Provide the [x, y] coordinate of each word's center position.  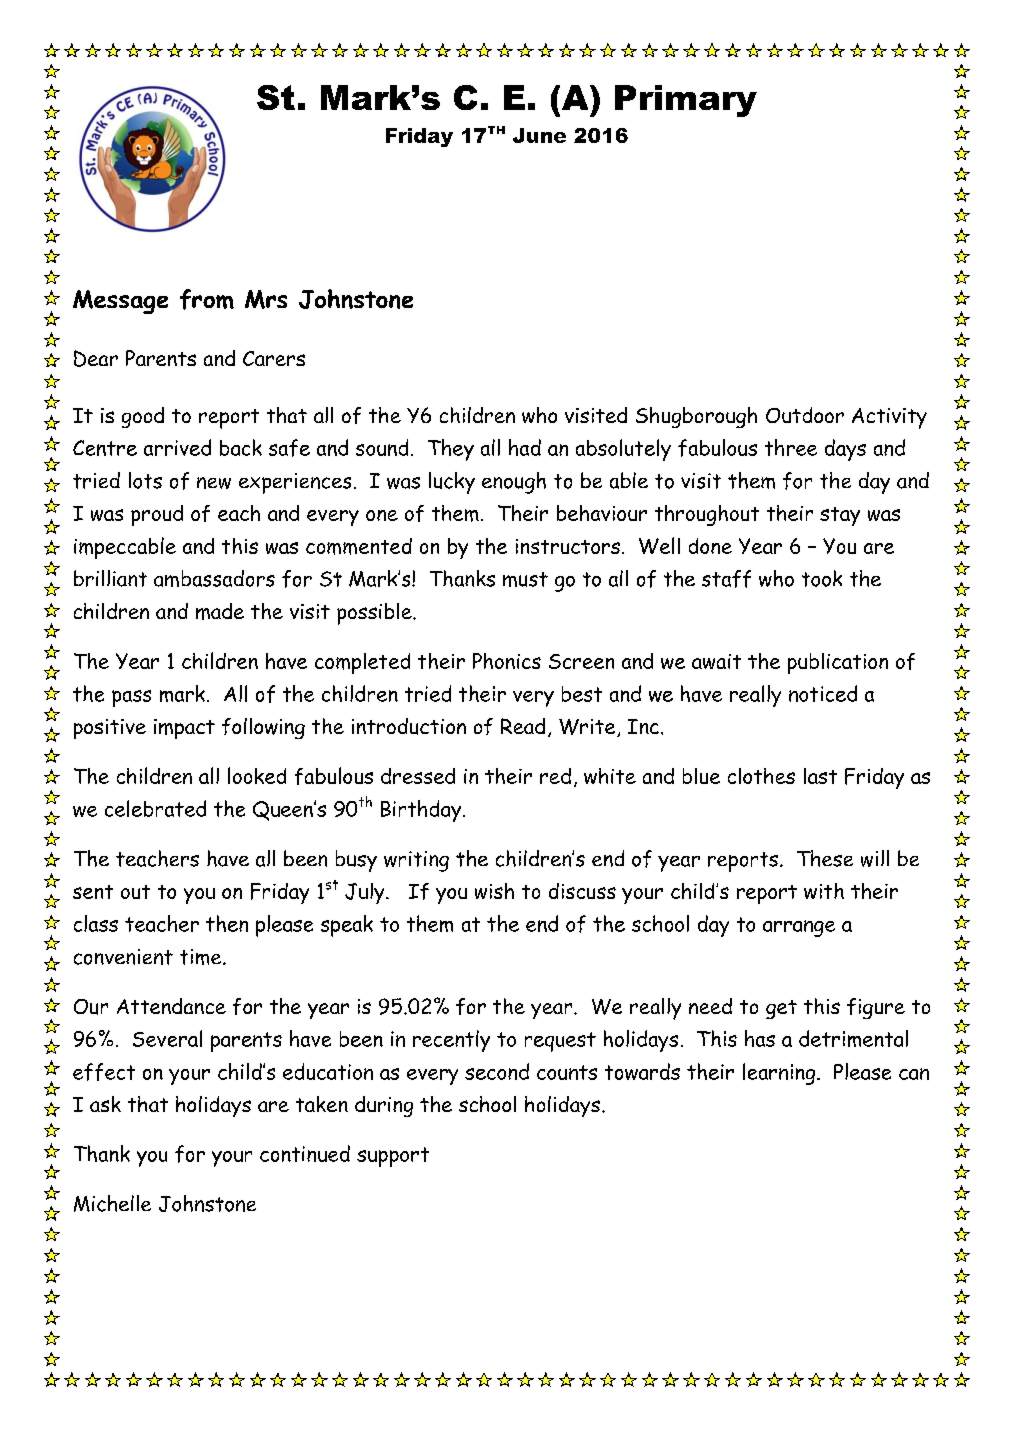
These [825, 858]
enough [514, 483]
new [214, 483]
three [791, 447]
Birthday [422, 811]
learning [780, 1074]
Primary [686, 101]
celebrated [155, 808]
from [207, 299]
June [539, 135]
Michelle [112, 1203]
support [393, 1157]
